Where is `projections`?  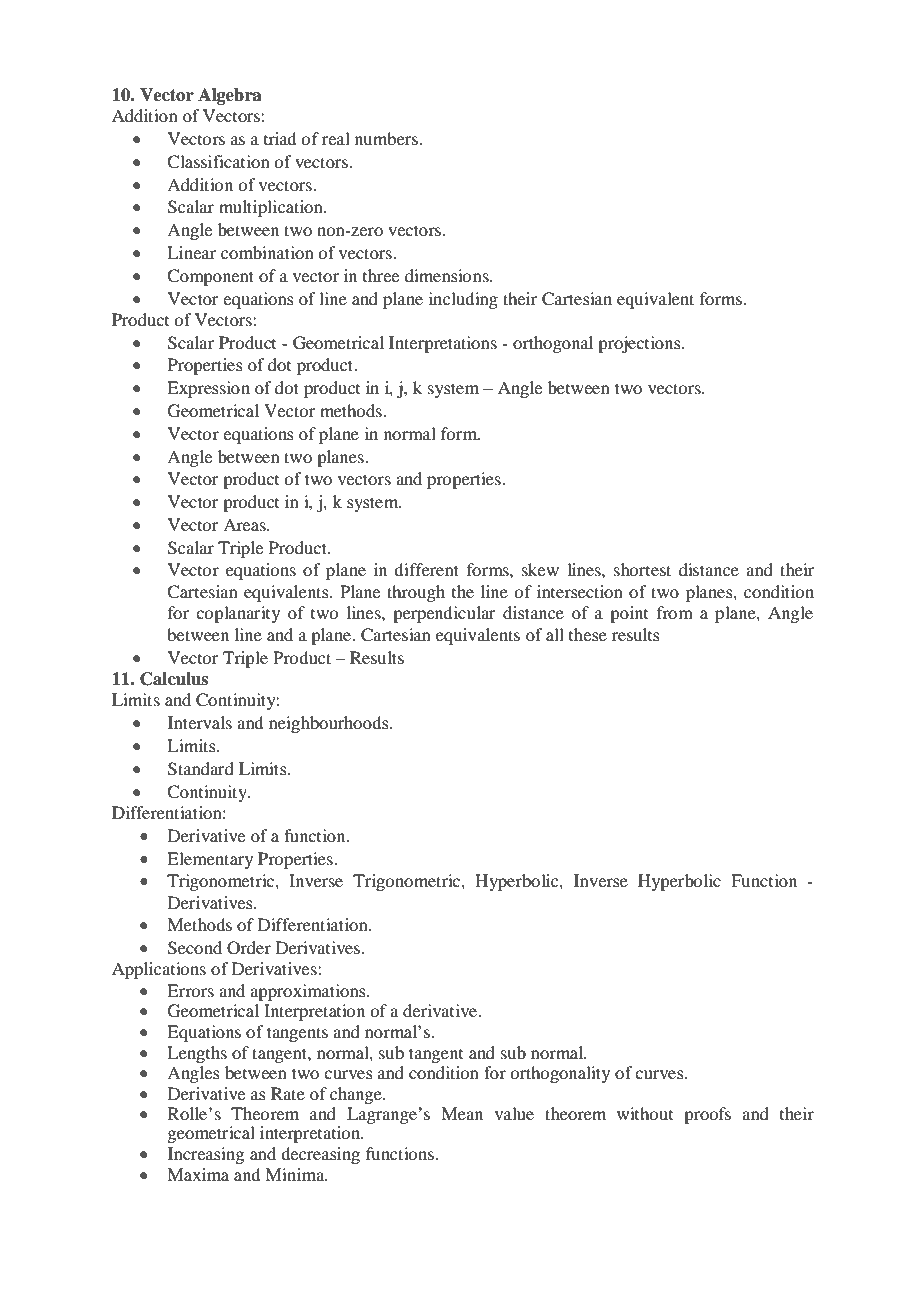 projections is located at coordinates (640, 344).
